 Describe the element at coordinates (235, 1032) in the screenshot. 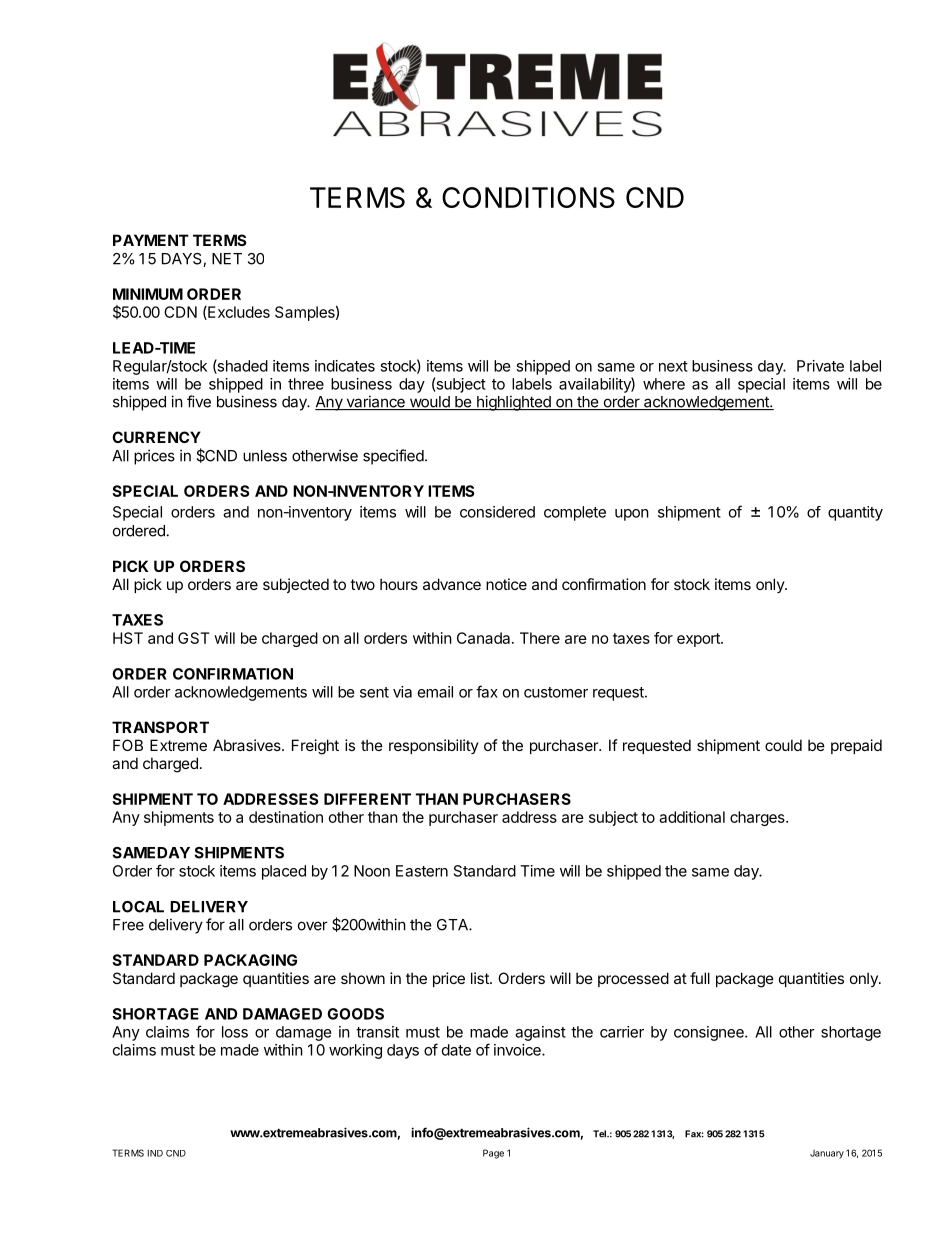

I see `loss` at that location.
